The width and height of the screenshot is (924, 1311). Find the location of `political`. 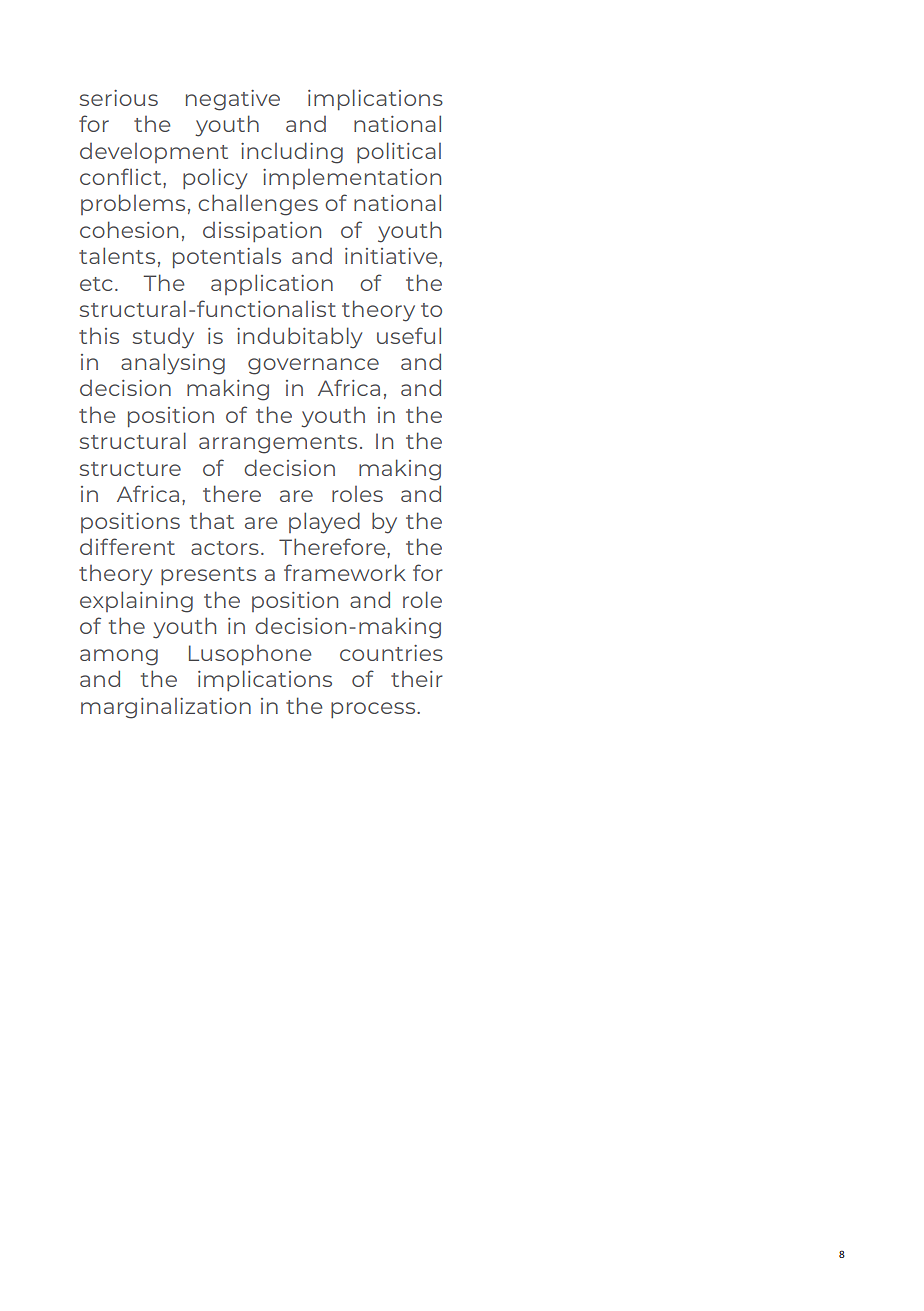

political is located at coordinates (399, 152).
